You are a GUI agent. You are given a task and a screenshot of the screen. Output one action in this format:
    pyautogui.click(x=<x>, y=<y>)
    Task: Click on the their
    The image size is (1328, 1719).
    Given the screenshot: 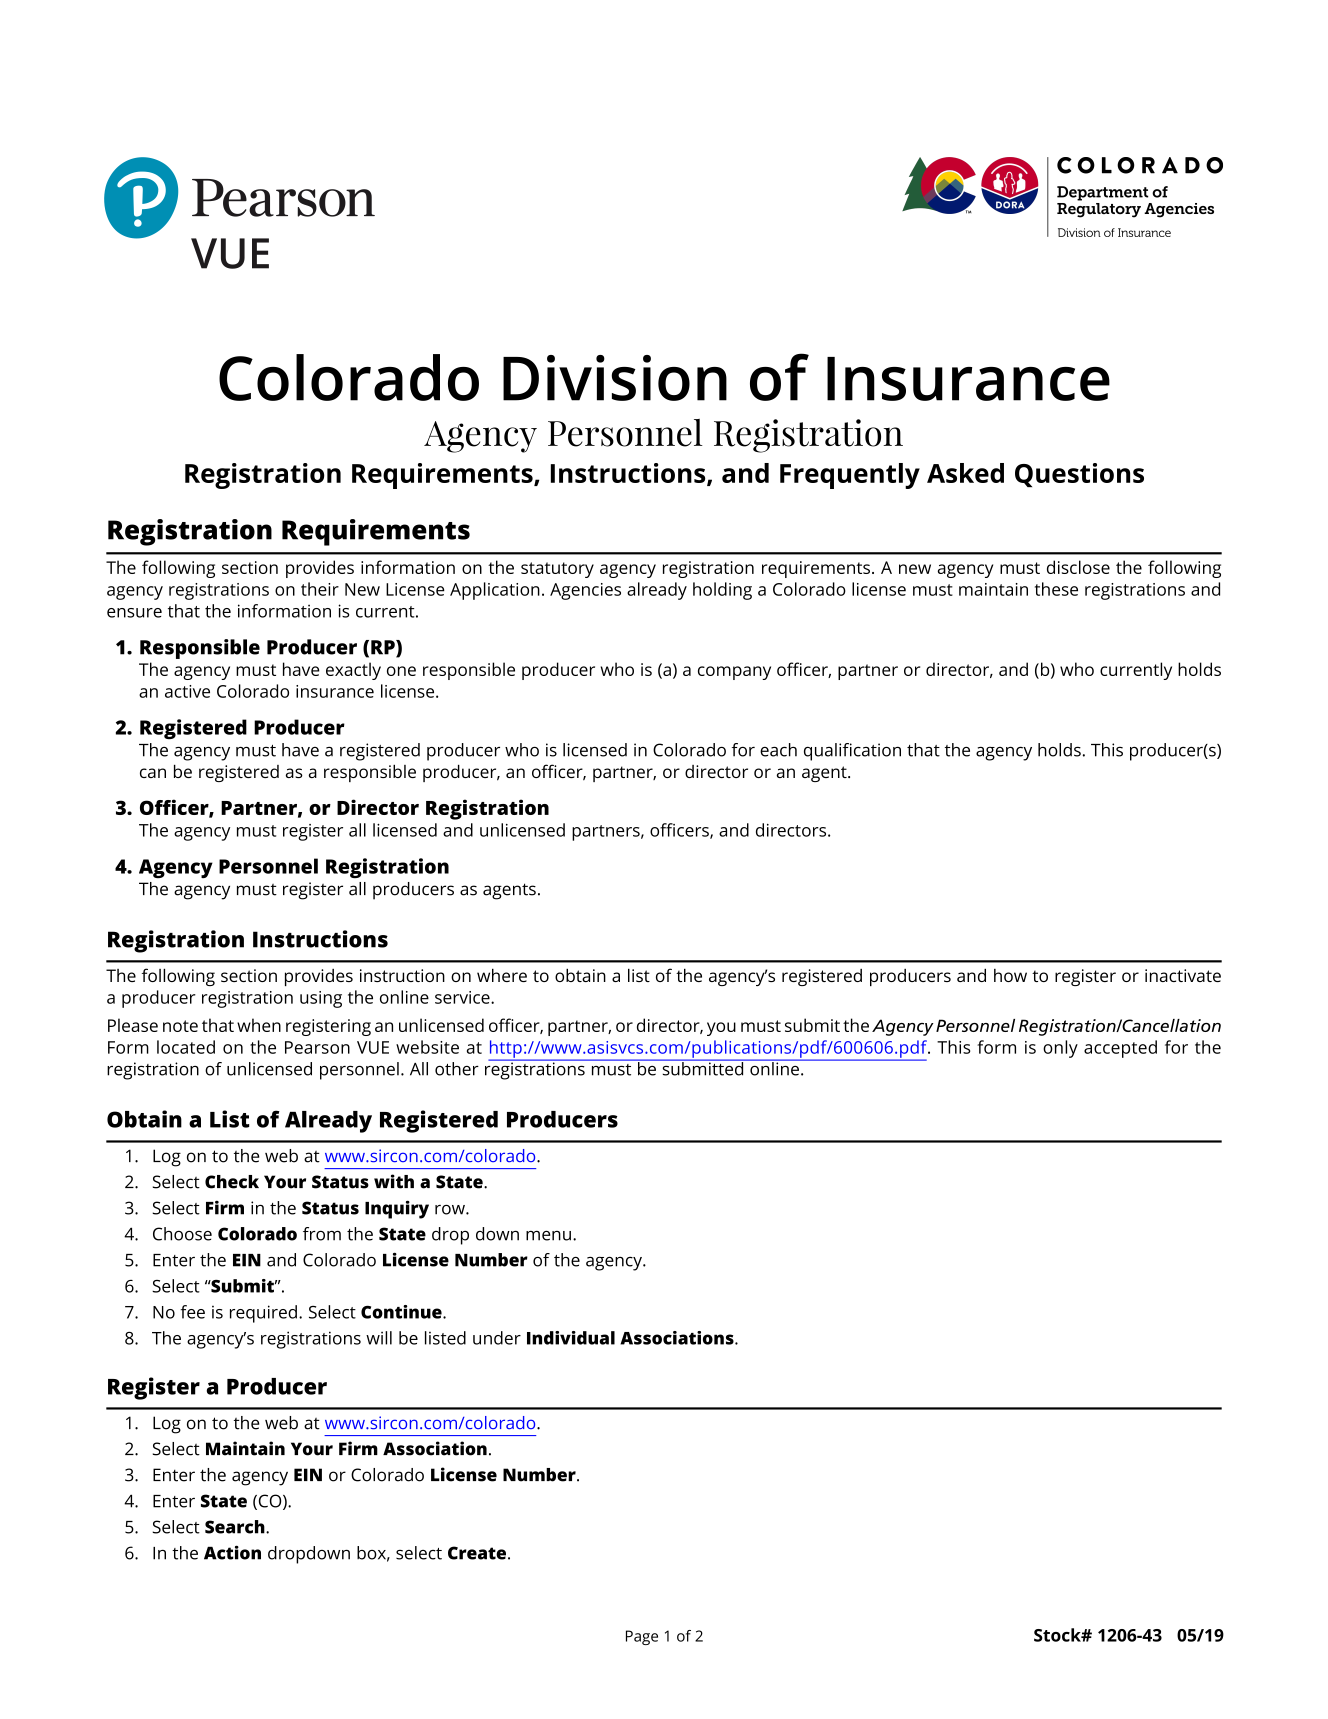 What is the action you would take?
    pyautogui.click(x=320, y=589)
